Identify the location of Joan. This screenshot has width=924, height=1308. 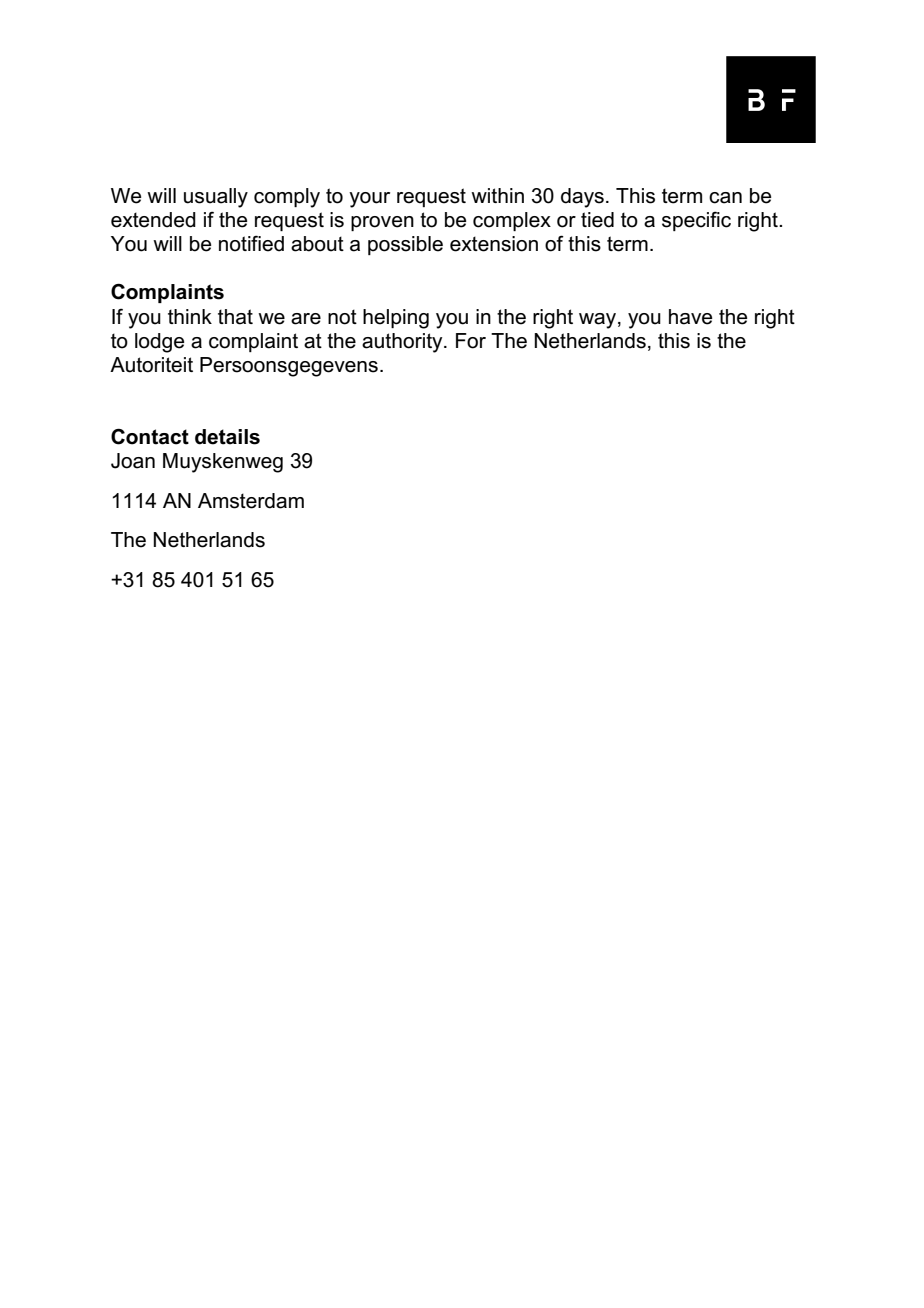
(133, 461).
